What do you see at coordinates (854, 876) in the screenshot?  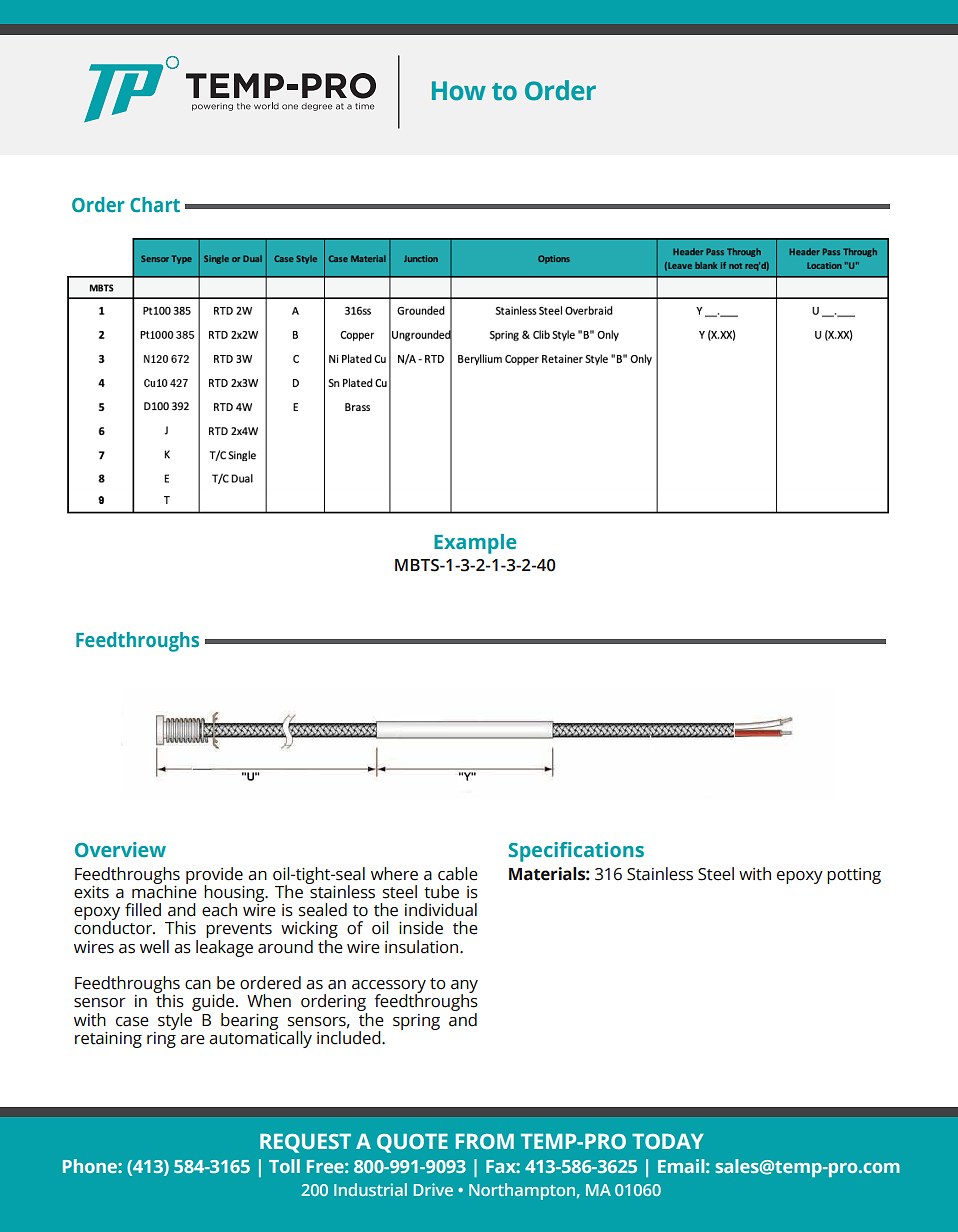 I see `potting` at bounding box center [854, 876].
